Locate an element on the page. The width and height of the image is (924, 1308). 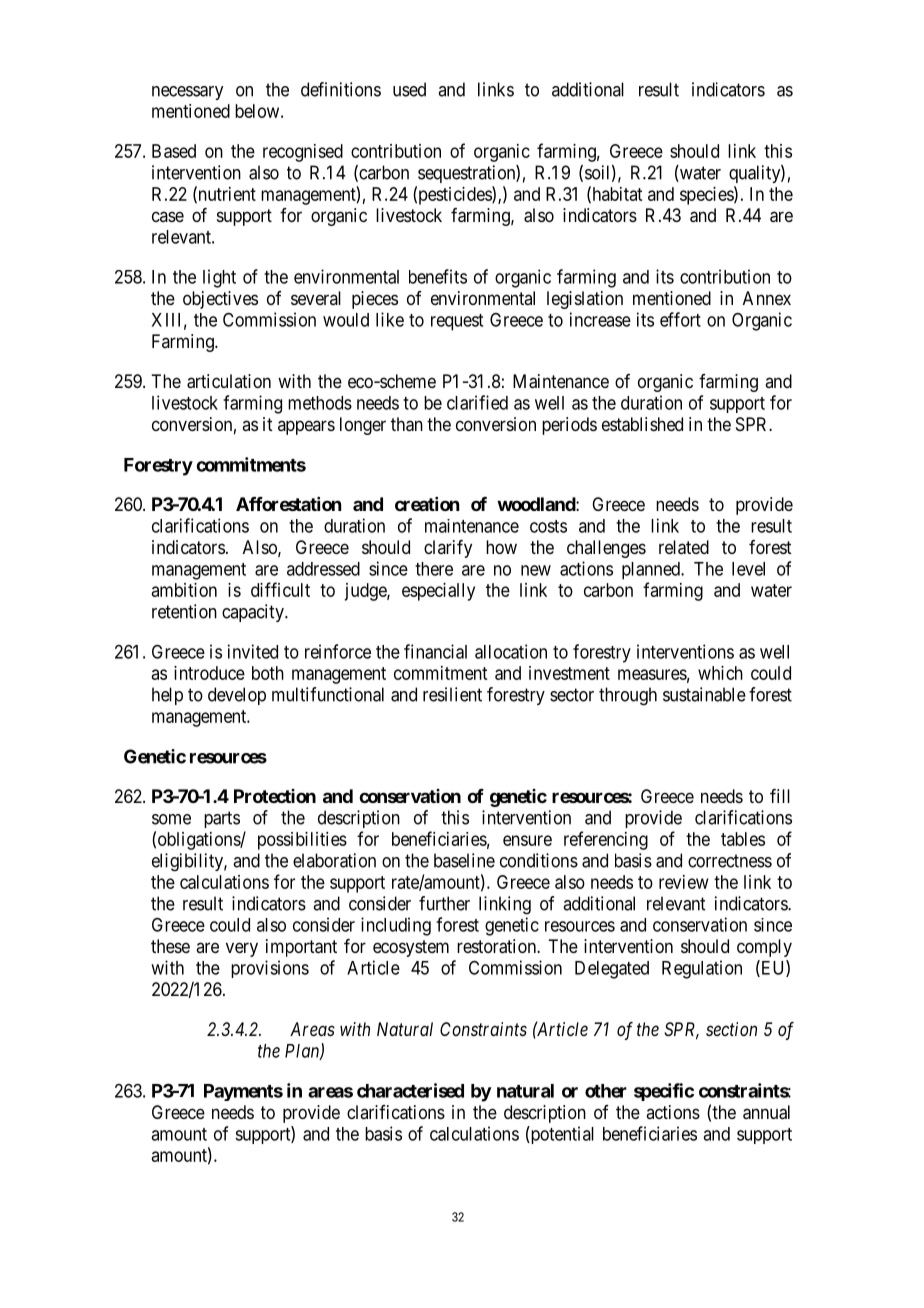
used is located at coordinates (409, 89).
